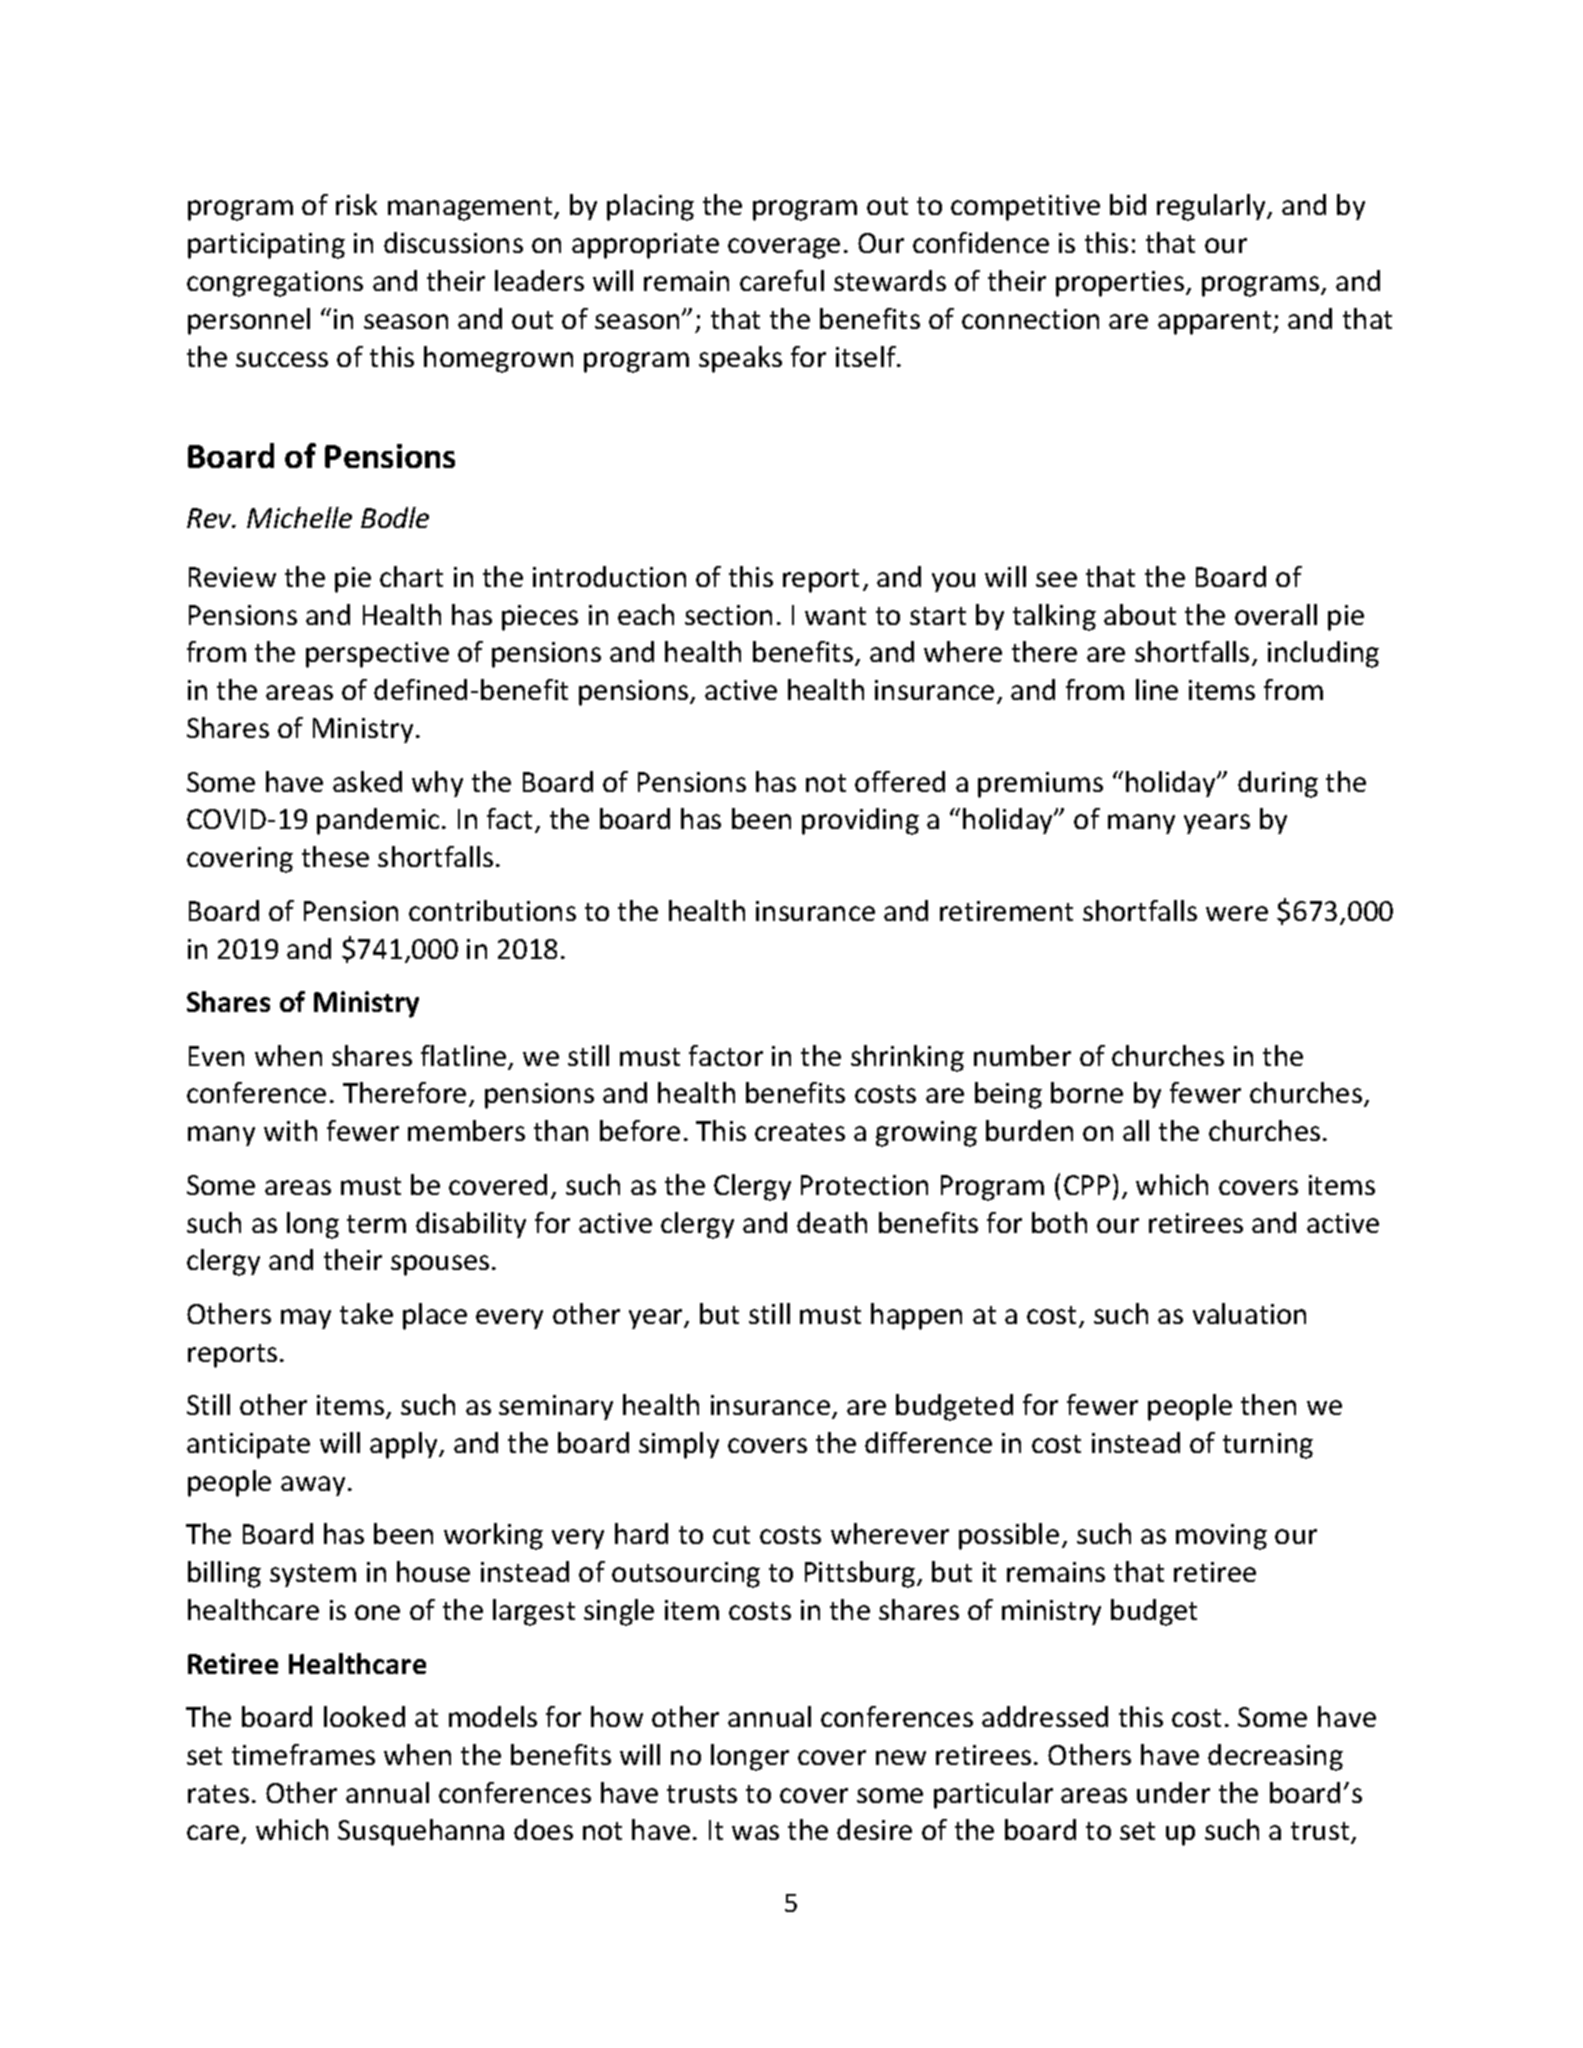  I want to click on regularly, so click(1213, 207).
